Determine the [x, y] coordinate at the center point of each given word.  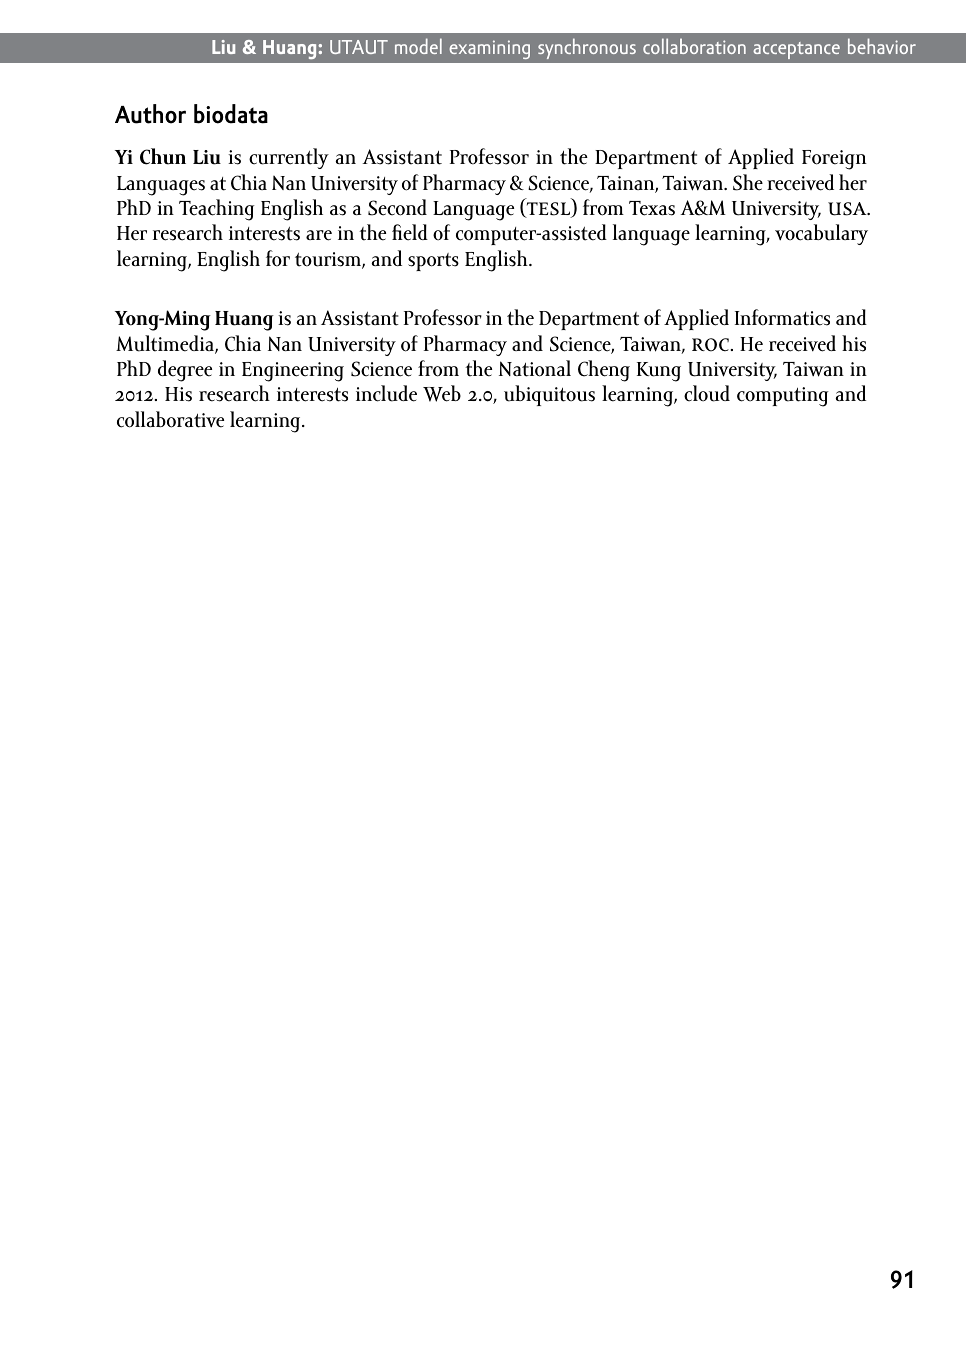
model [418, 46]
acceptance [796, 50]
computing [783, 397]
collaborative [170, 419]
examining [489, 49]
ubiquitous [549, 395]
